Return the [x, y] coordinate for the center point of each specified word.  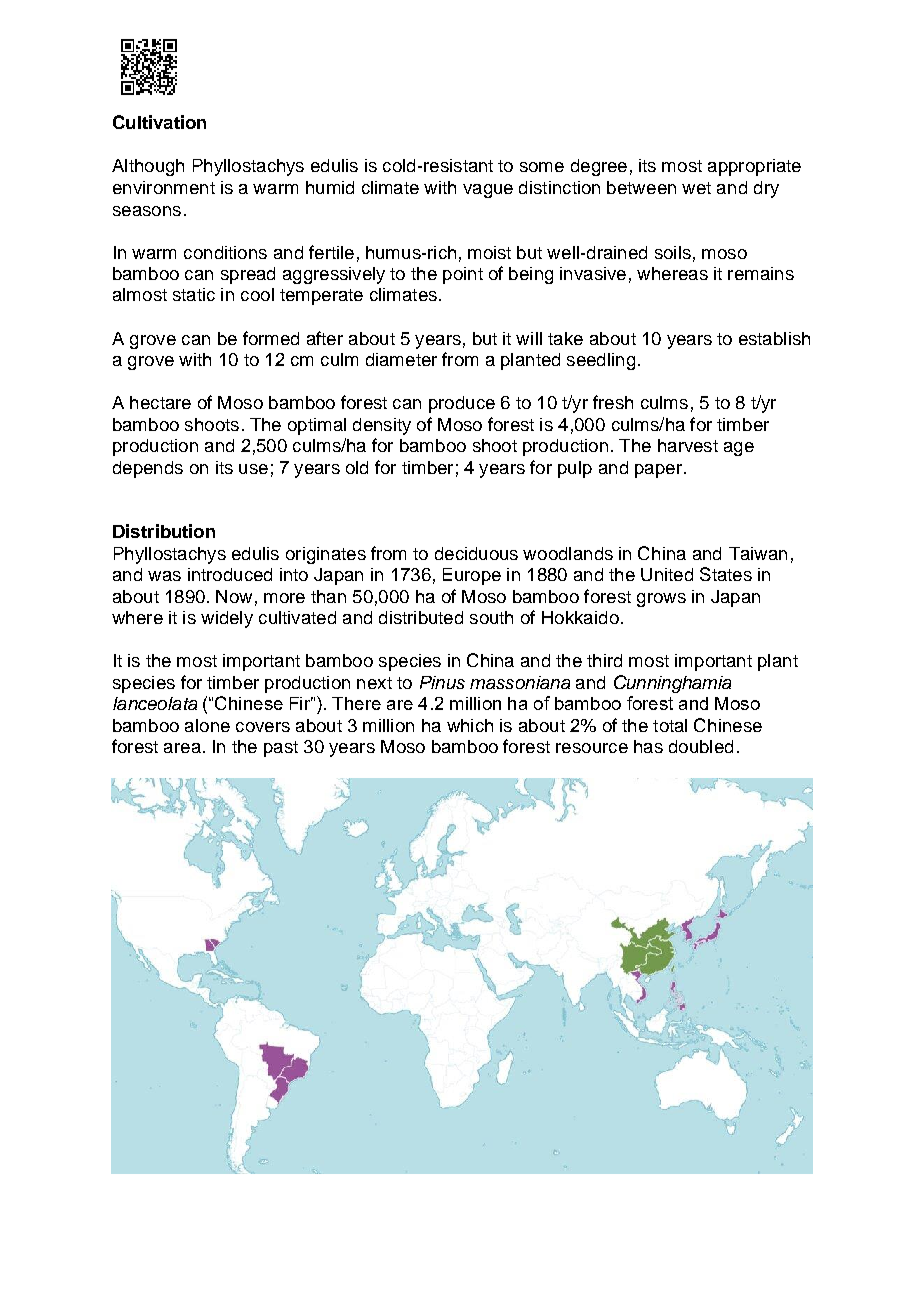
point [463, 275]
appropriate [754, 167]
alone [207, 725]
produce [462, 404]
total [670, 725]
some [542, 167]
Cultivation [159, 122]
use [253, 469]
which [470, 725]
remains [761, 273]
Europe [472, 576]
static [194, 294]
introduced [230, 574]
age [739, 449]
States [726, 574]
